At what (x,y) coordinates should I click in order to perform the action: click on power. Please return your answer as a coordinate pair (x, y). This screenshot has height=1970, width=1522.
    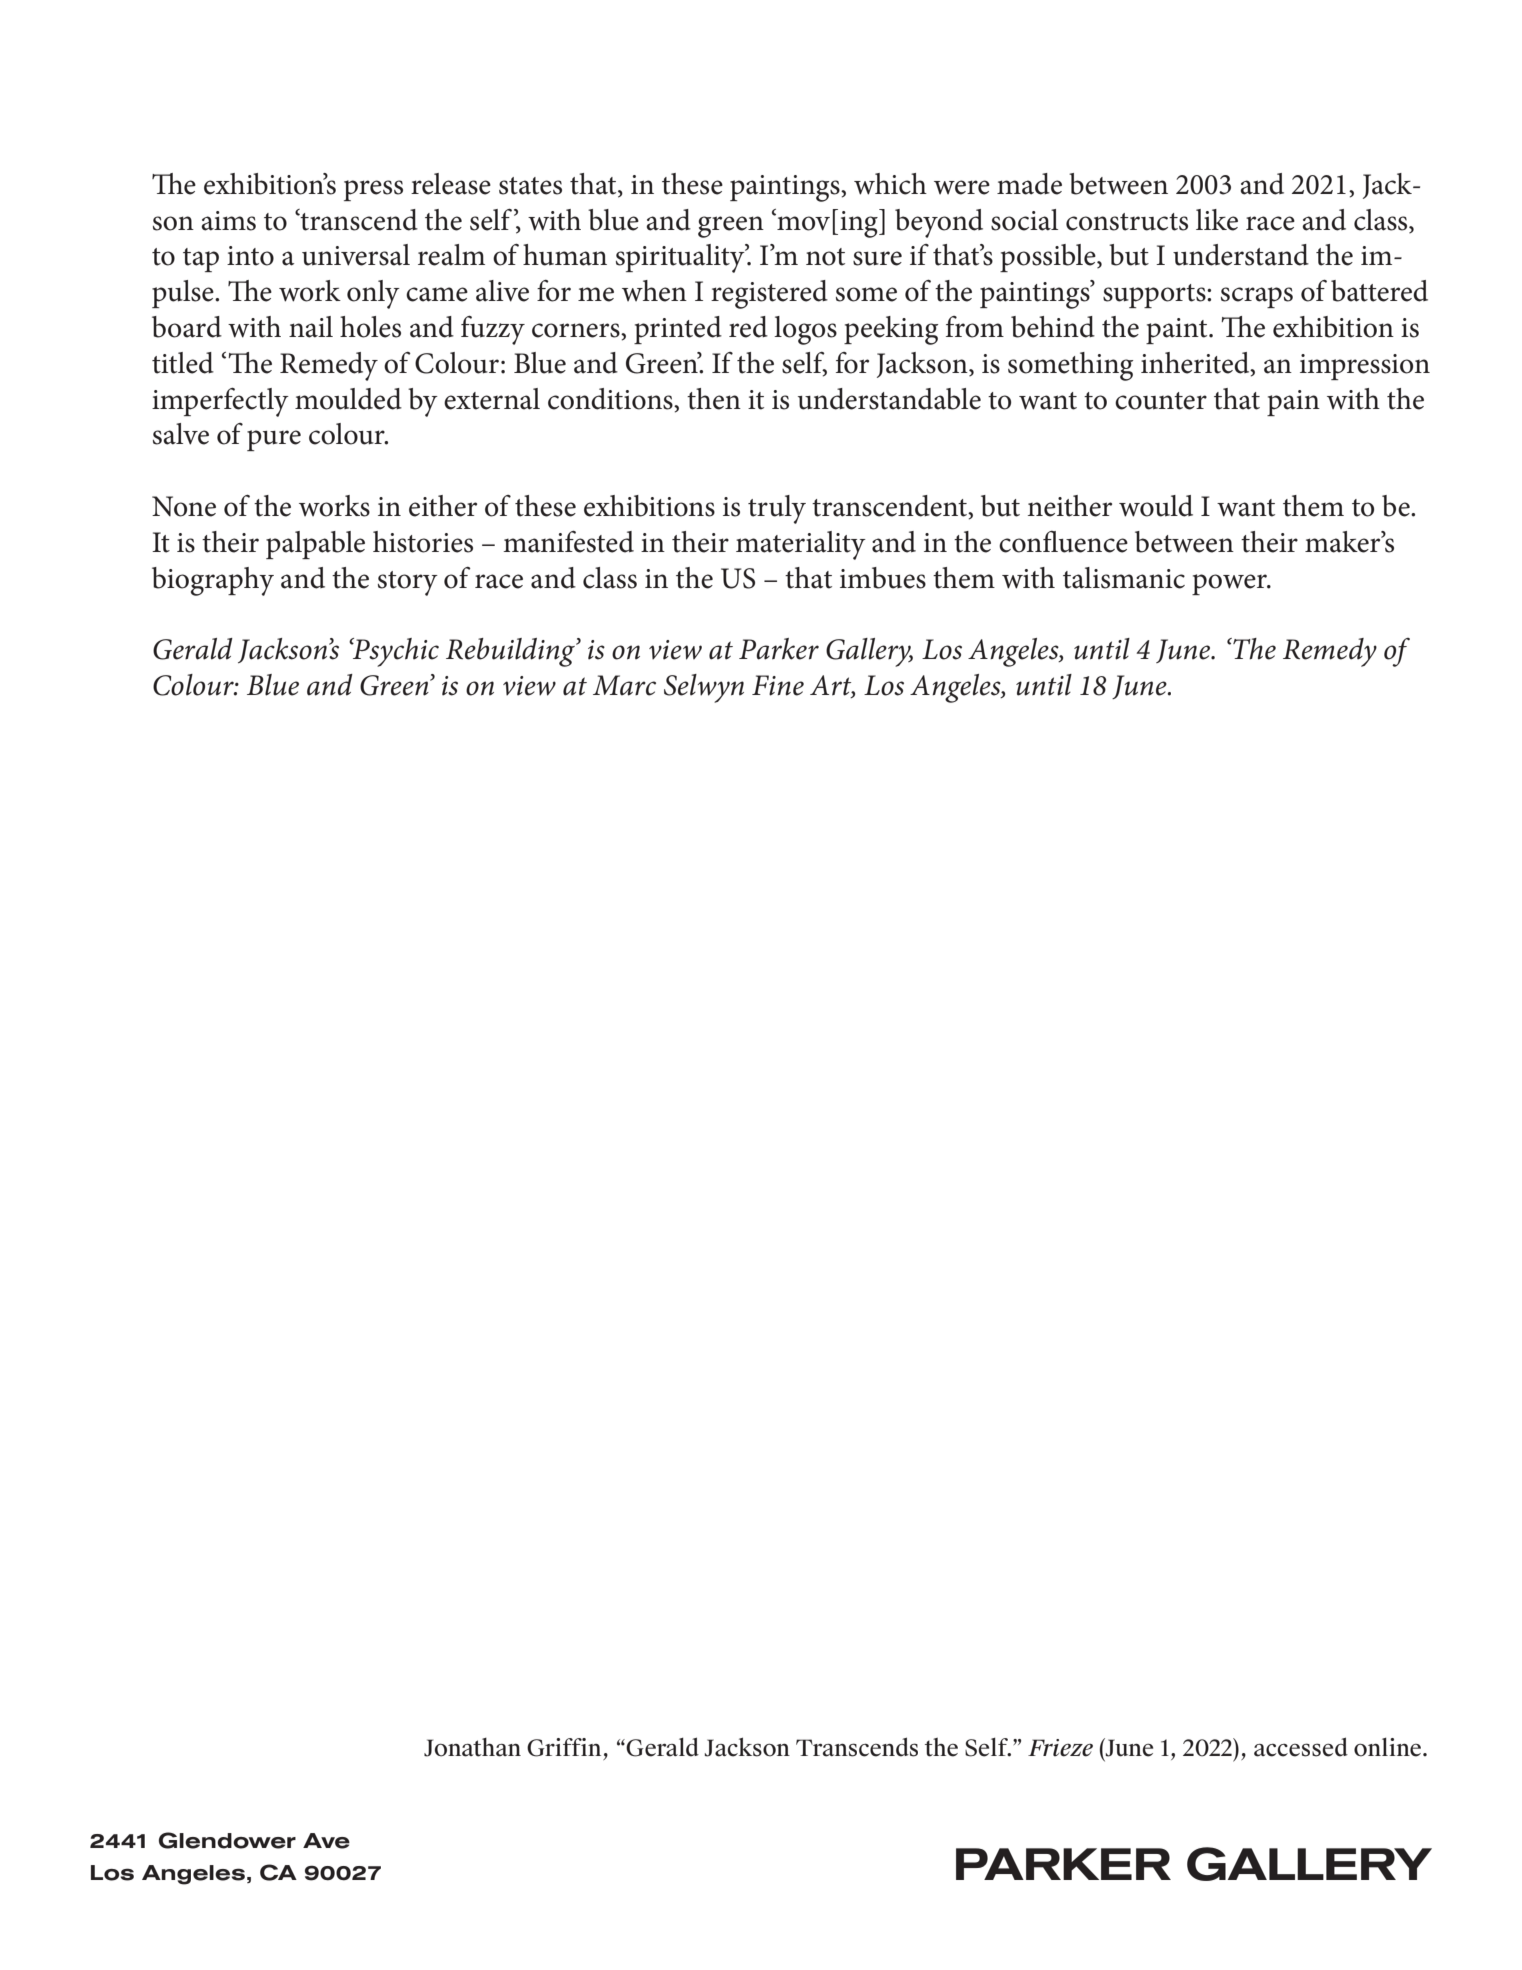
    Looking at the image, I should click on (1231, 584).
